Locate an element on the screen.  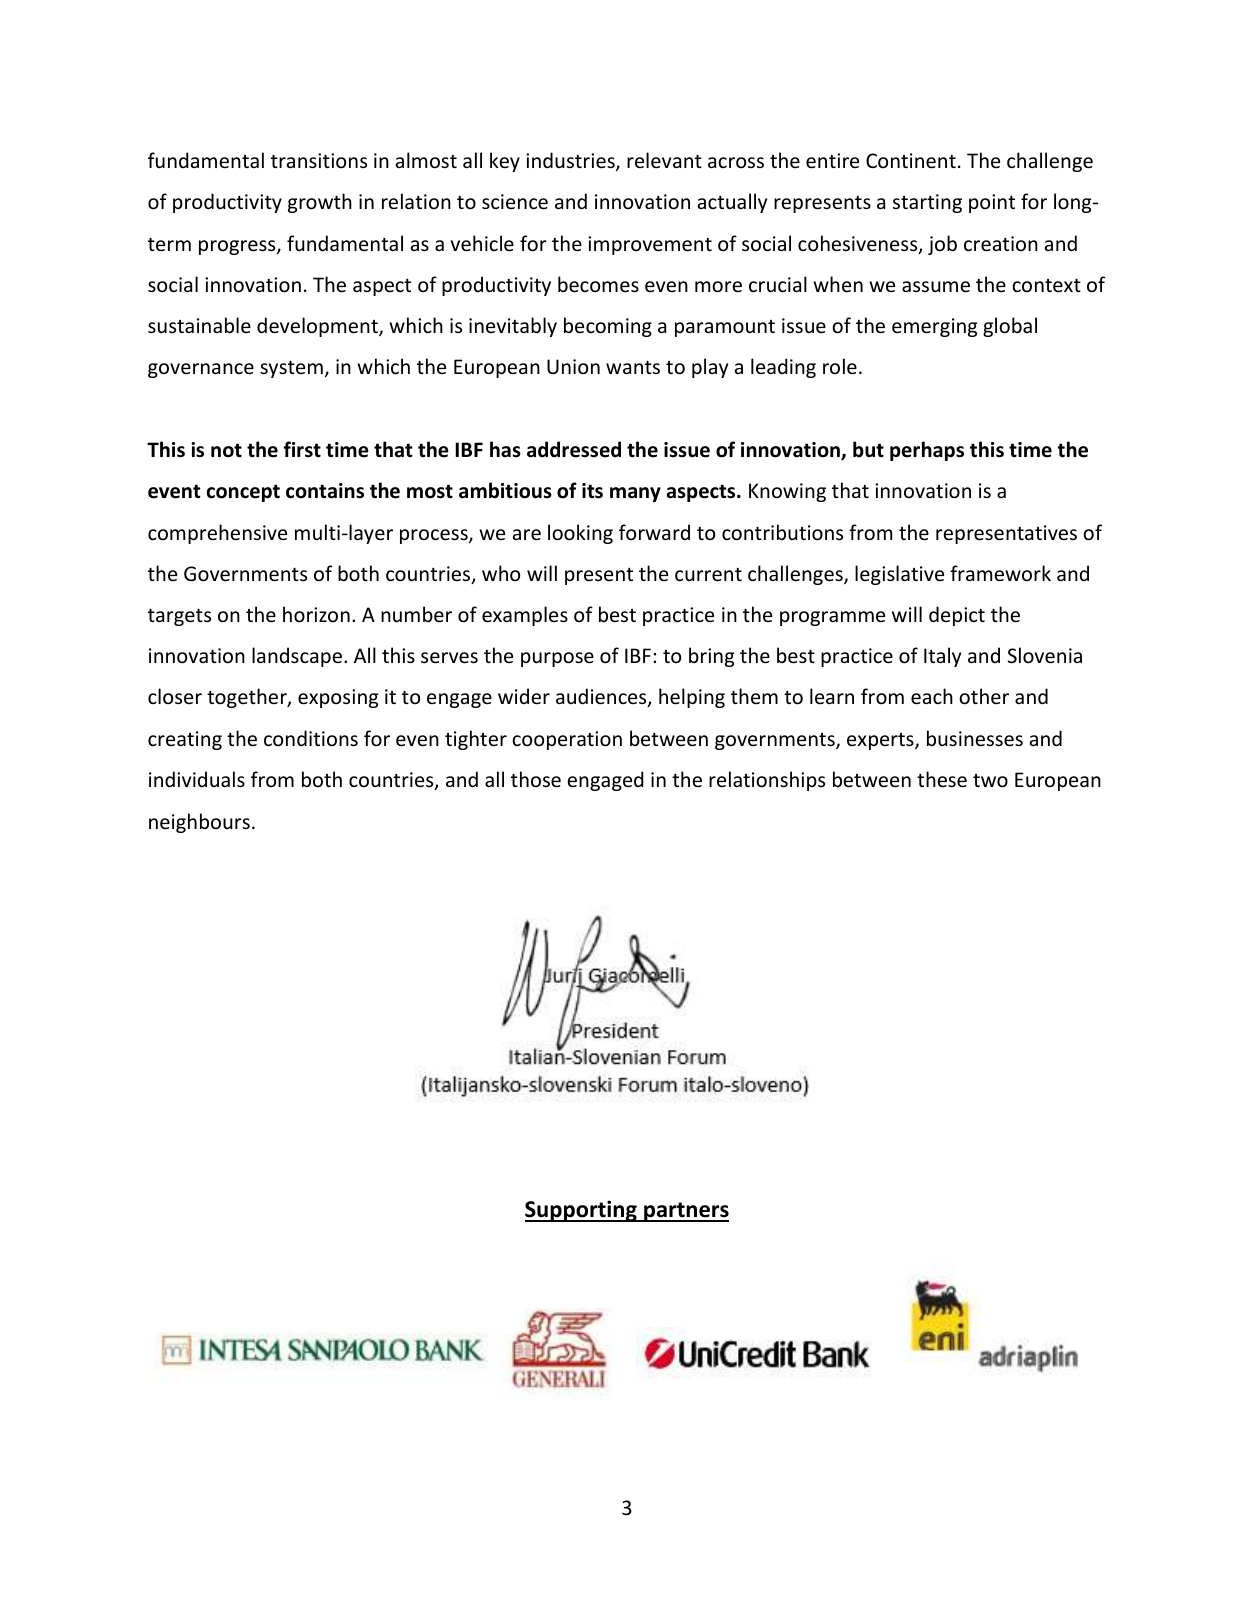
industries is located at coordinates (571, 161).
